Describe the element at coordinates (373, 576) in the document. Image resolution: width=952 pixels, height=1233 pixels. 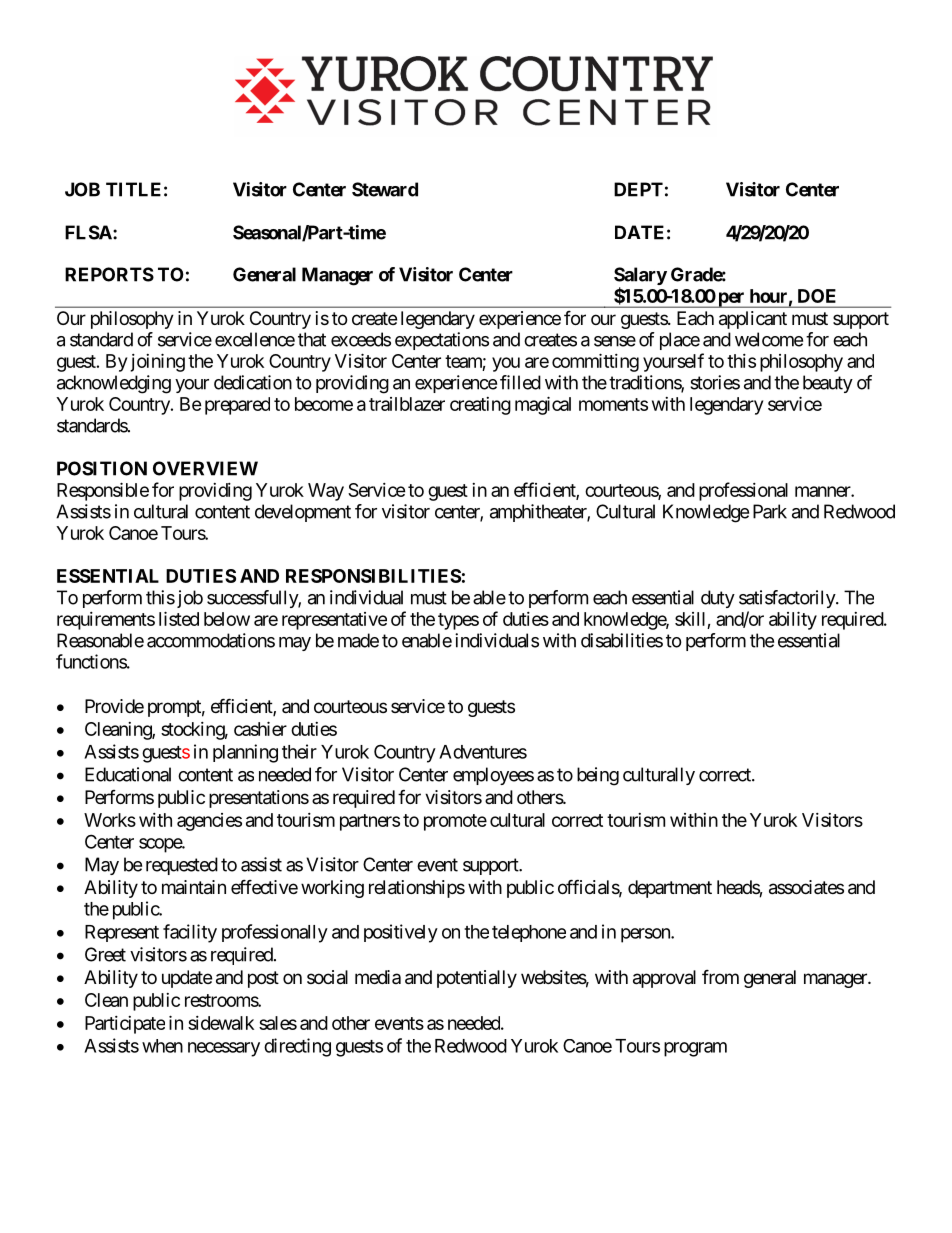
I see `RESPONSIBILITIES` at that location.
